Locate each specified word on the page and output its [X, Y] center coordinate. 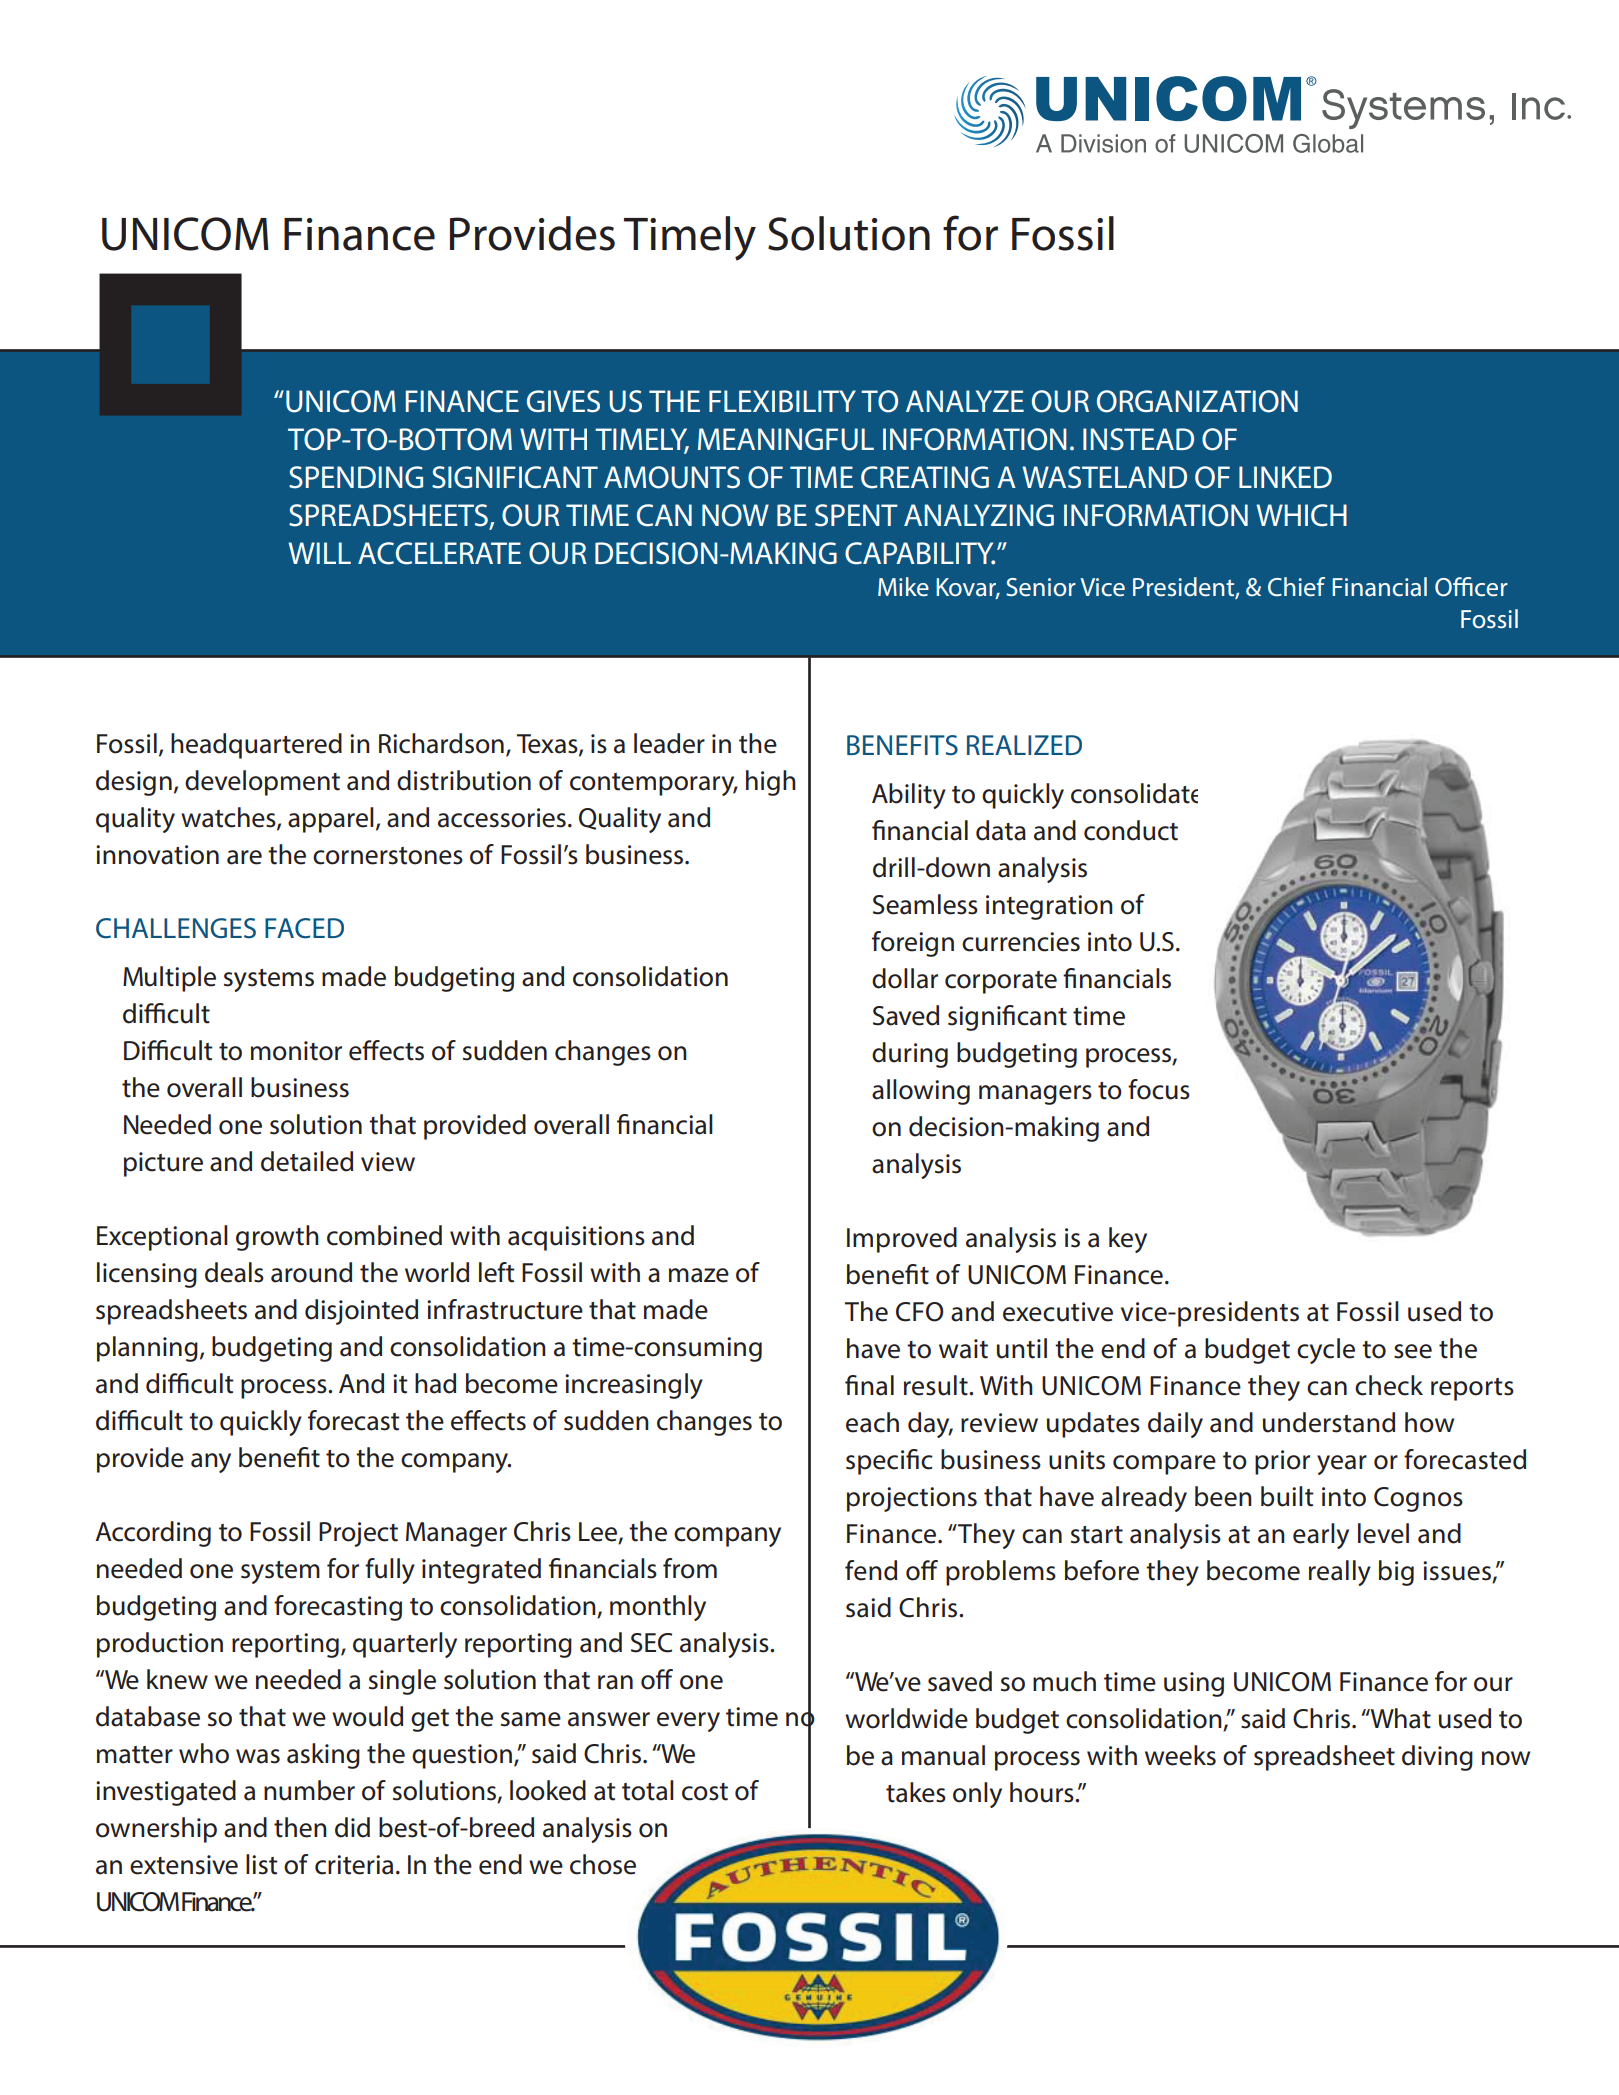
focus [1159, 1089]
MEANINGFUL [786, 439]
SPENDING [356, 477]
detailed [307, 1161]
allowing [921, 1092]
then [300, 1827]
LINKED [1285, 477]
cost [705, 1792]
